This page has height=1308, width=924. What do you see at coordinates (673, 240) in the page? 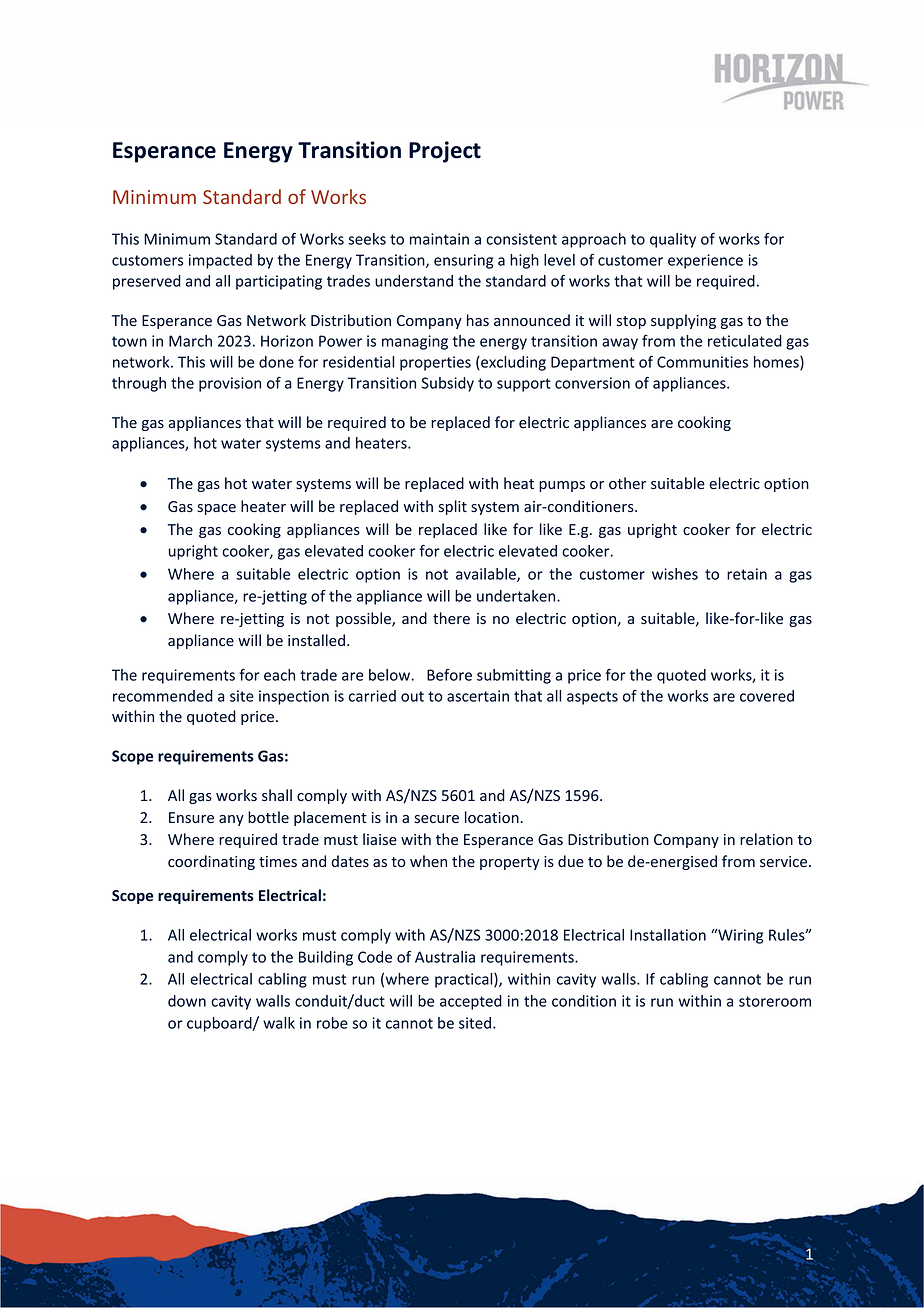
I see `quality` at bounding box center [673, 240].
